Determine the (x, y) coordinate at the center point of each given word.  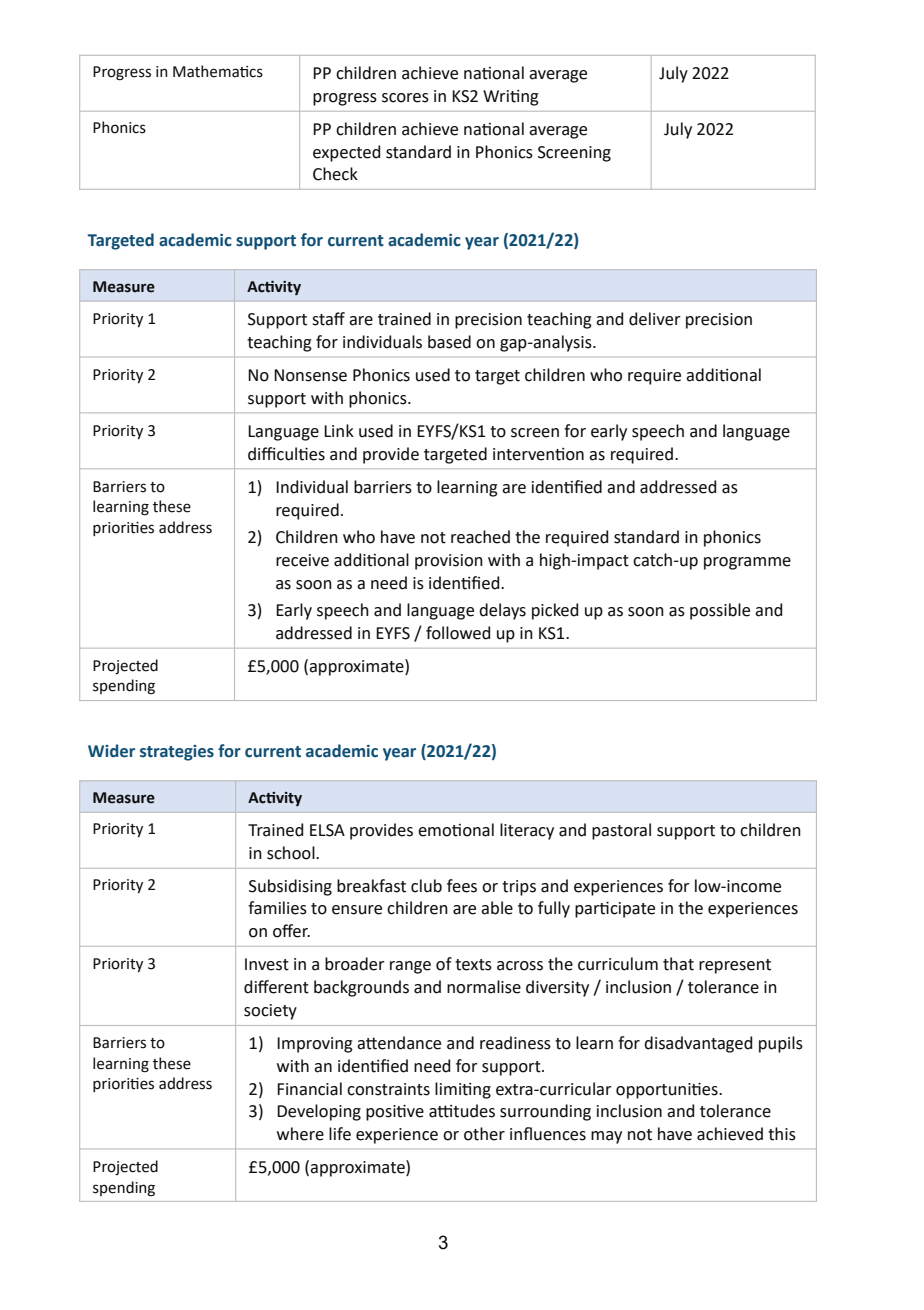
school (292, 853)
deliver (655, 319)
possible (720, 611)
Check (335, 174)
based (449, 342)
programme (747, 563)
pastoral (621, 831)
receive (302, 560)
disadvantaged (698, 1044)
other (484, 1134)
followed (458, 633)
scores (405, 98)
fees (462, 886)
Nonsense (310, 375)
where (300, 1134)
